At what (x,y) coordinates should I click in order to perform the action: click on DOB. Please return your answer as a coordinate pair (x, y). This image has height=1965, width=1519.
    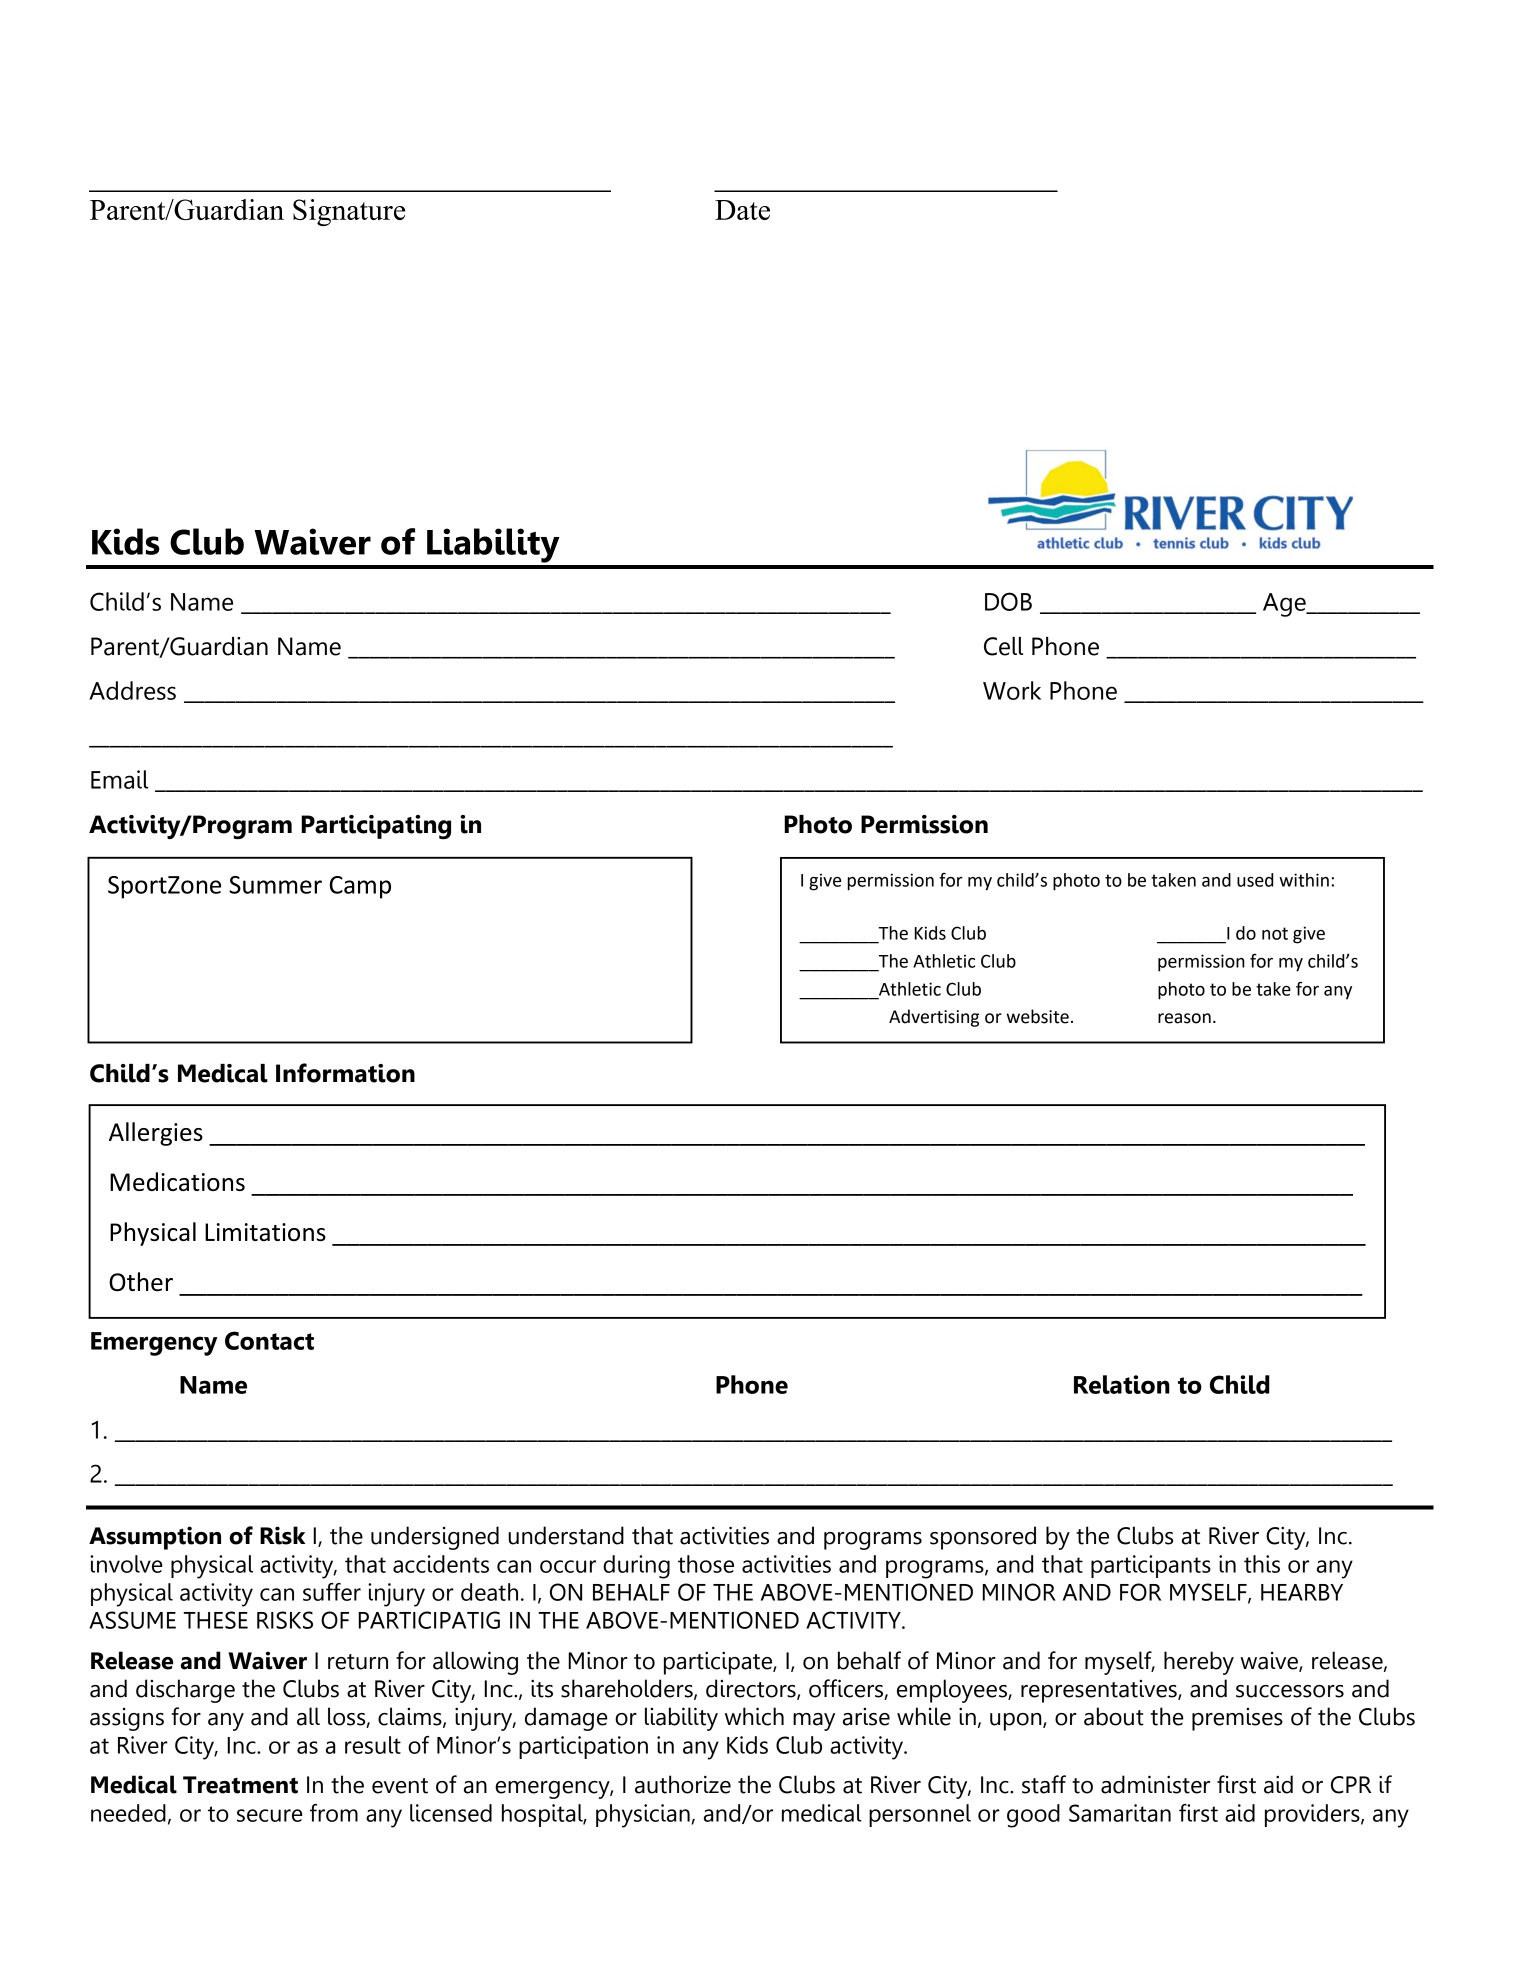
    Looking at the image, I should click on (1008, 601).
